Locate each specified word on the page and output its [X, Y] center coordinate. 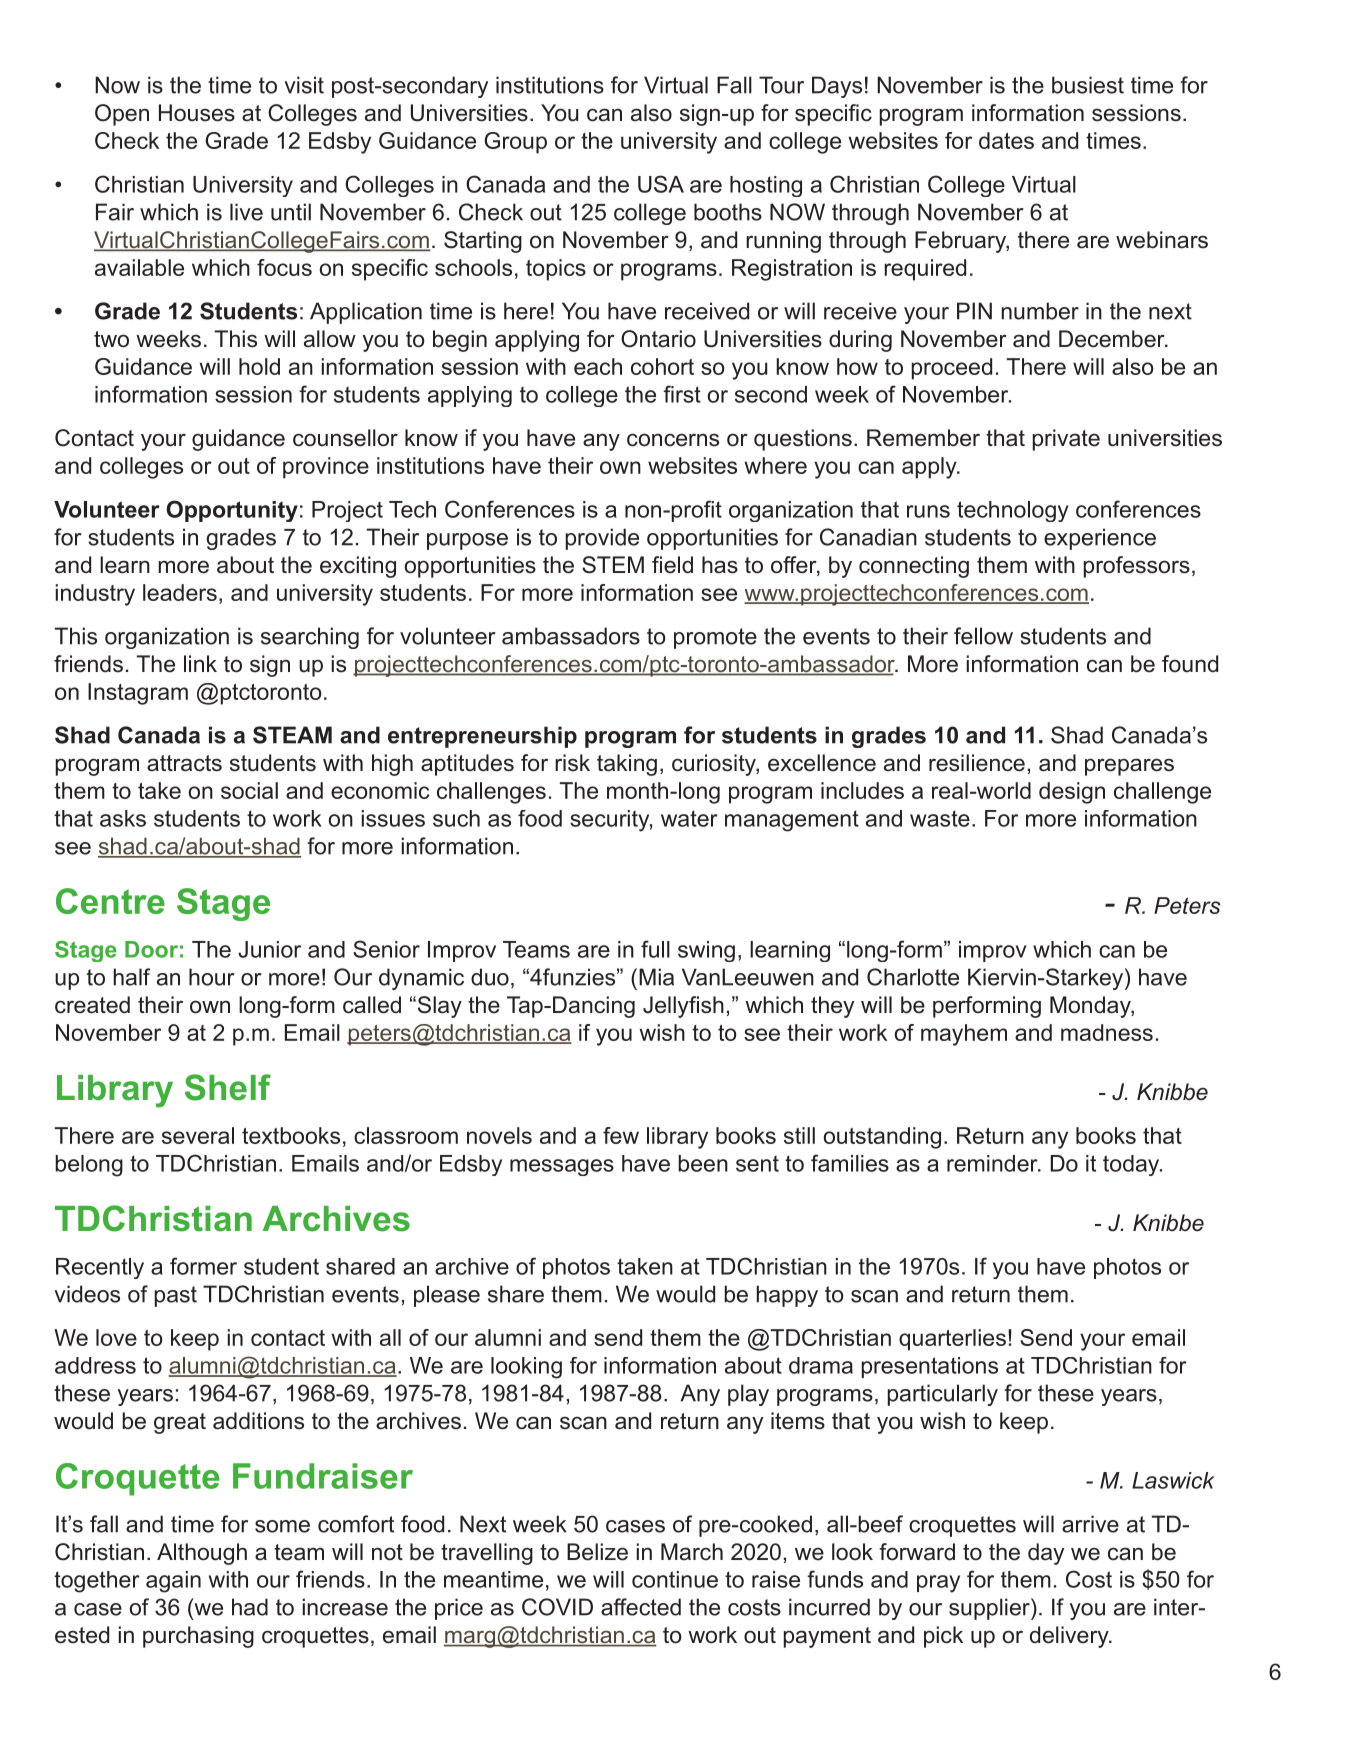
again [173, 1582]
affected [641, 1607]
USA [661, 184]
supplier [990, 1609]
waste [940, 818]
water [689, 818]
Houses [197, 113]
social [249, 790]
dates [1006, 140]
